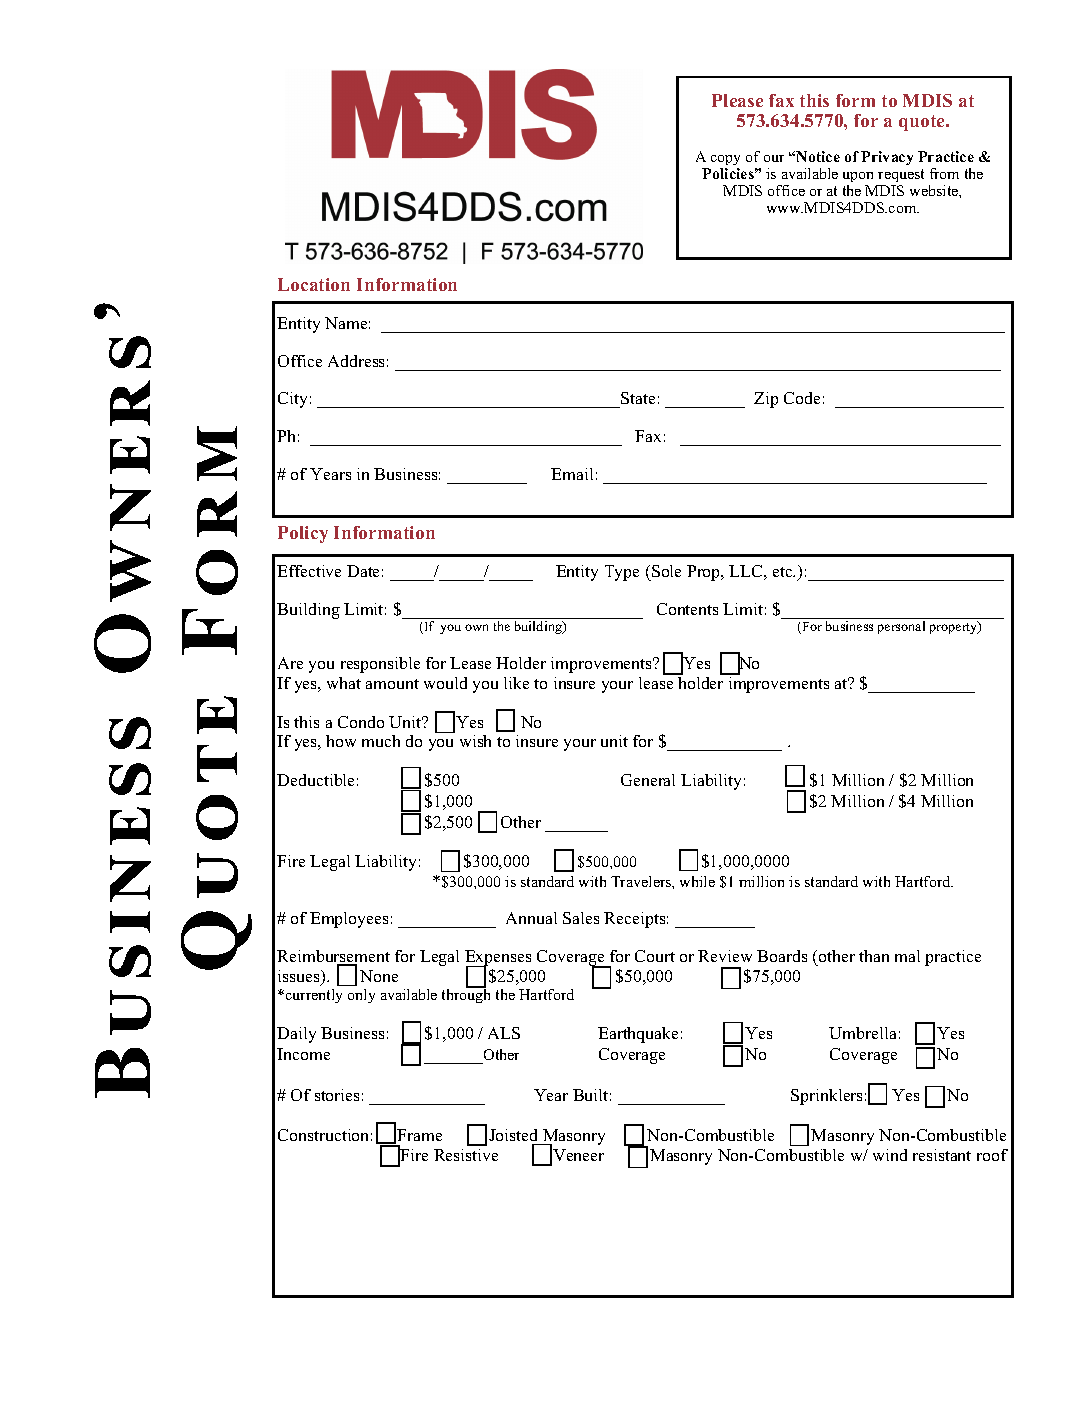  What do you see at coordinates (725, 160) in the screenshot?
I see `copy` at bounding box center [725, 160].
